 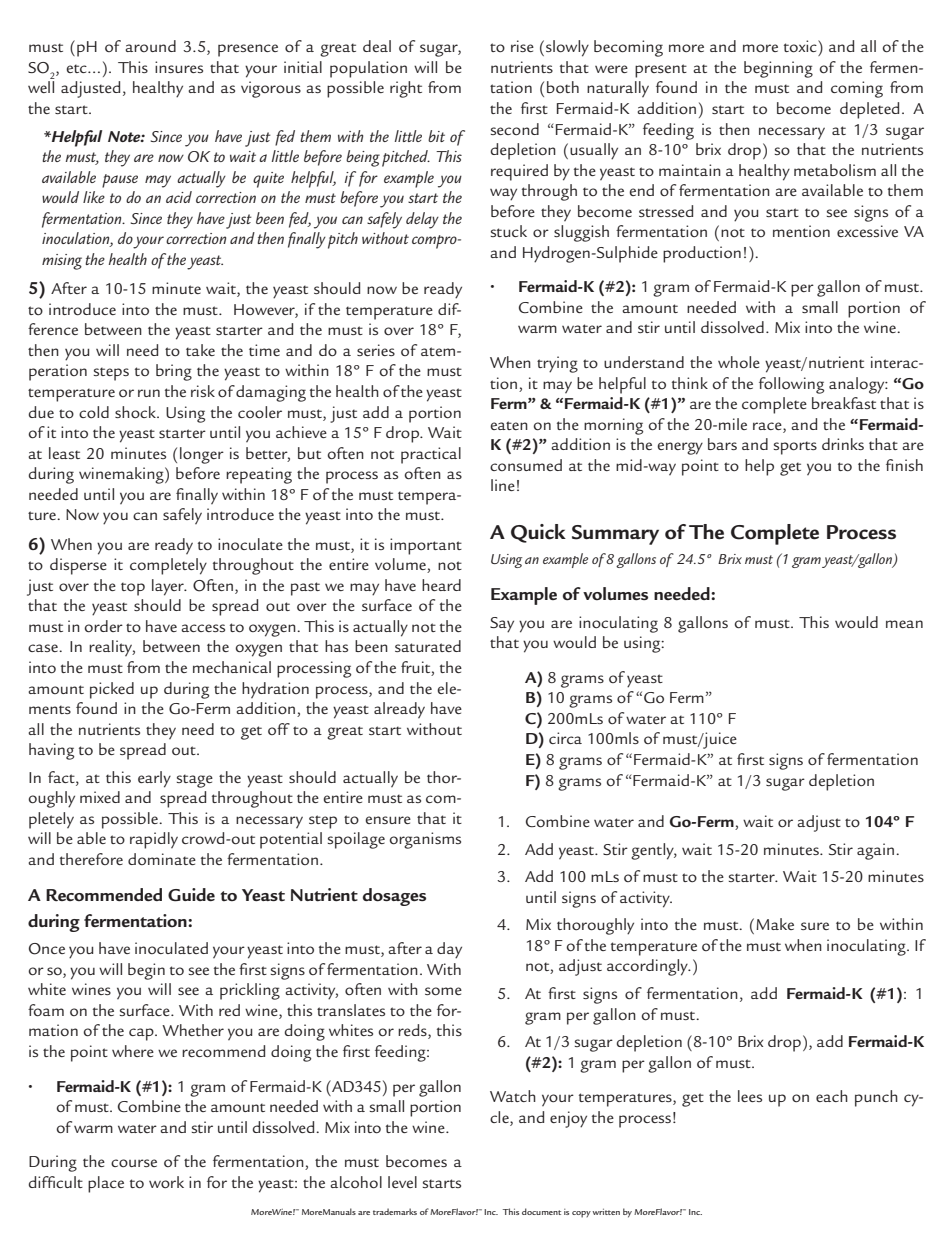 I want to click on right, so click(x=406, y=89).
